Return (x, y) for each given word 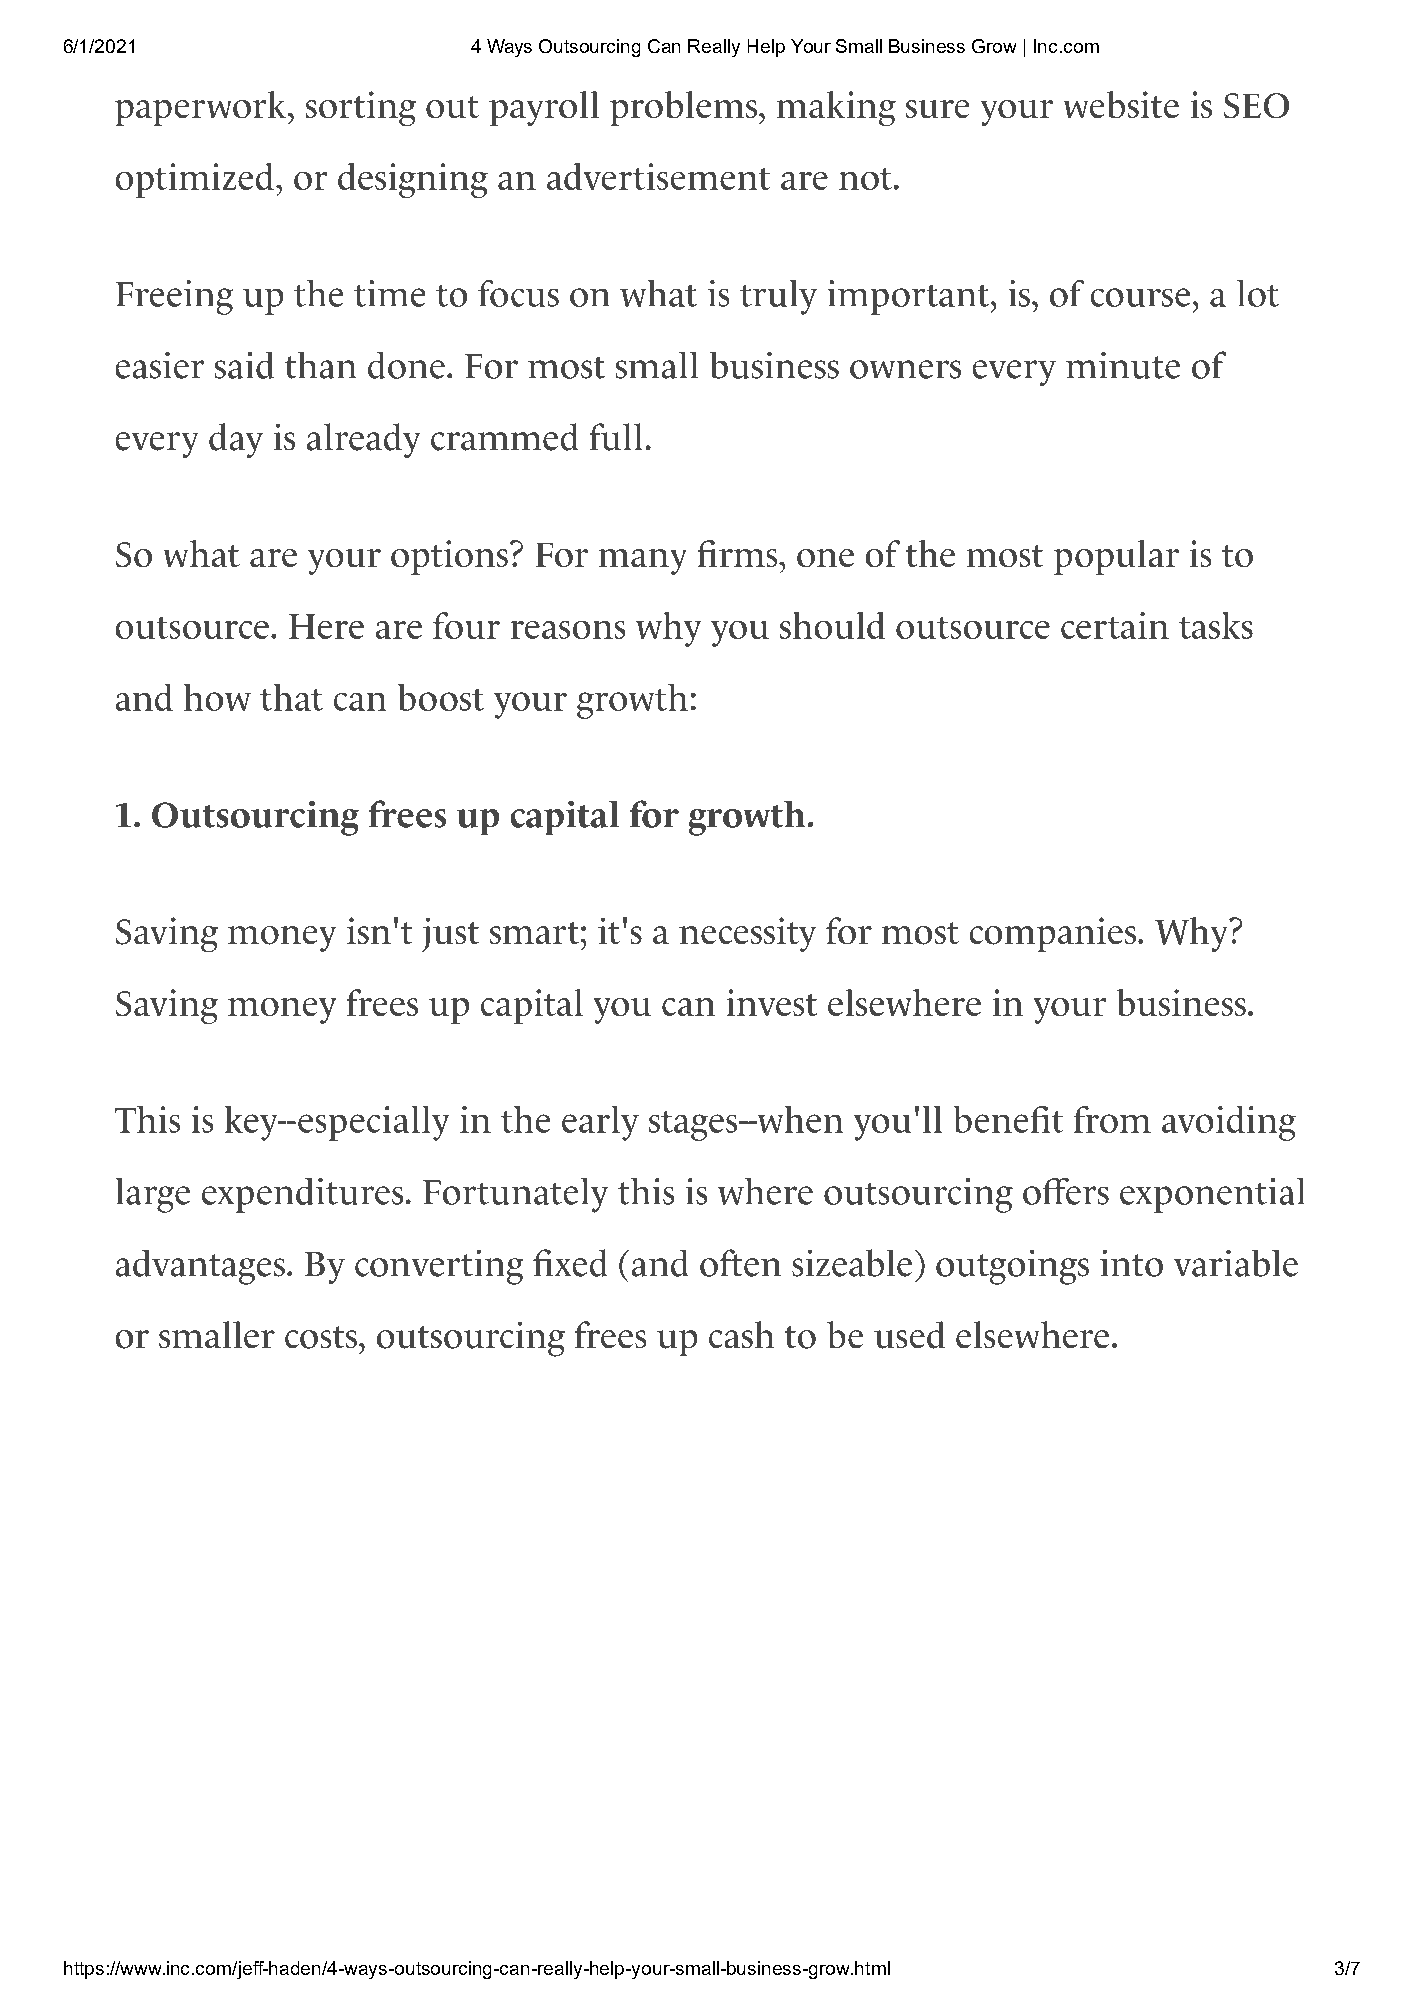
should (832, 625)
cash (741, 1334)
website (1121, 104)
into (1131, 1263)
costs (321, 1337)
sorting (361, 108)
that (291, 697)
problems (683, 108)
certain (1115, 625)
